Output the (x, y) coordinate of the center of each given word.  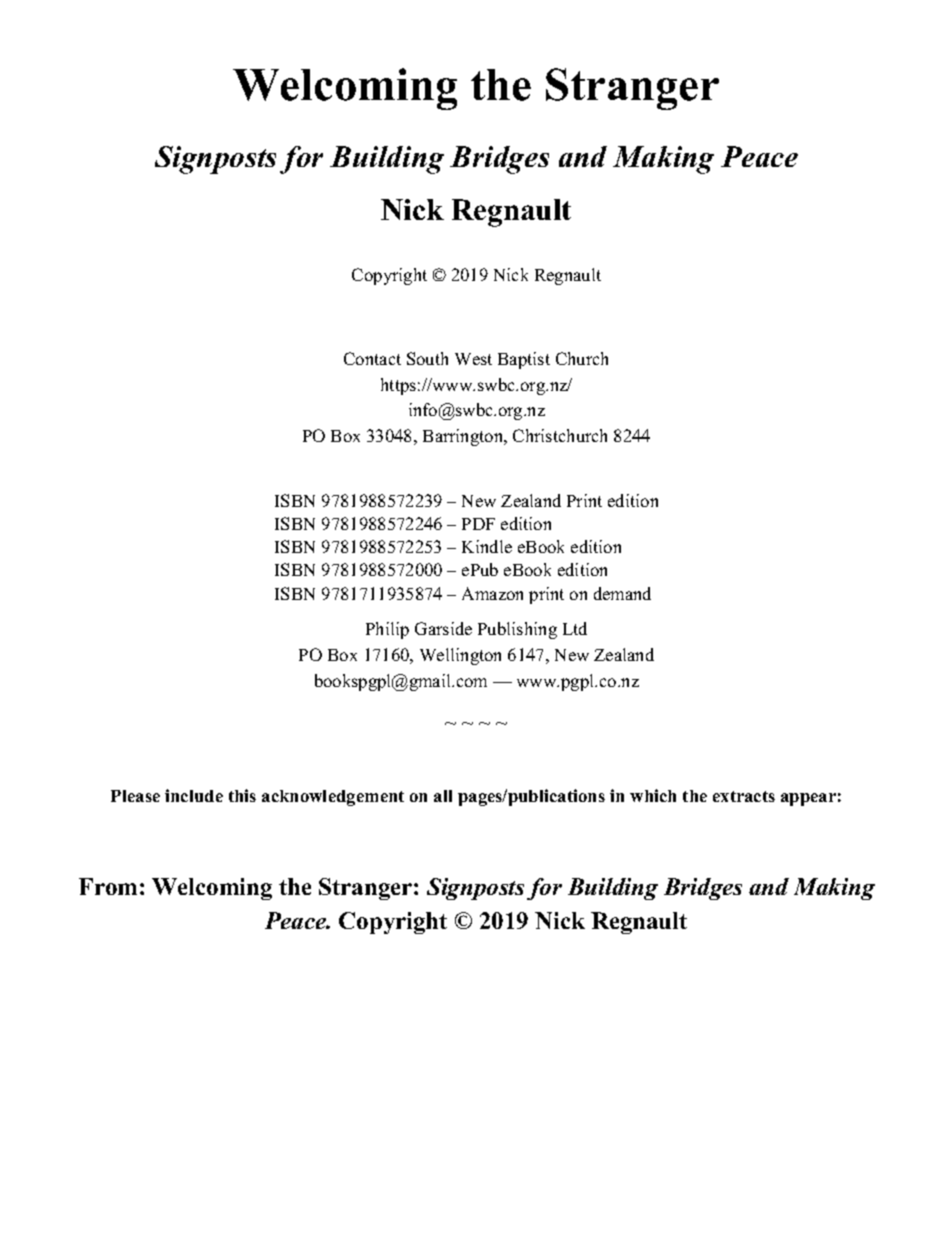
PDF (478, 524)
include (194, 795)
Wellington (460, 656)
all (443, 796)
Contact (372, 358)
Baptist (524, 360)
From (108, 886)
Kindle (487, 546)
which (653, 795)
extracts (744, 796)
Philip (387, 630)
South (427, 358)
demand (622, 593)
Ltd (575, 628)
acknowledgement (333, 798)
